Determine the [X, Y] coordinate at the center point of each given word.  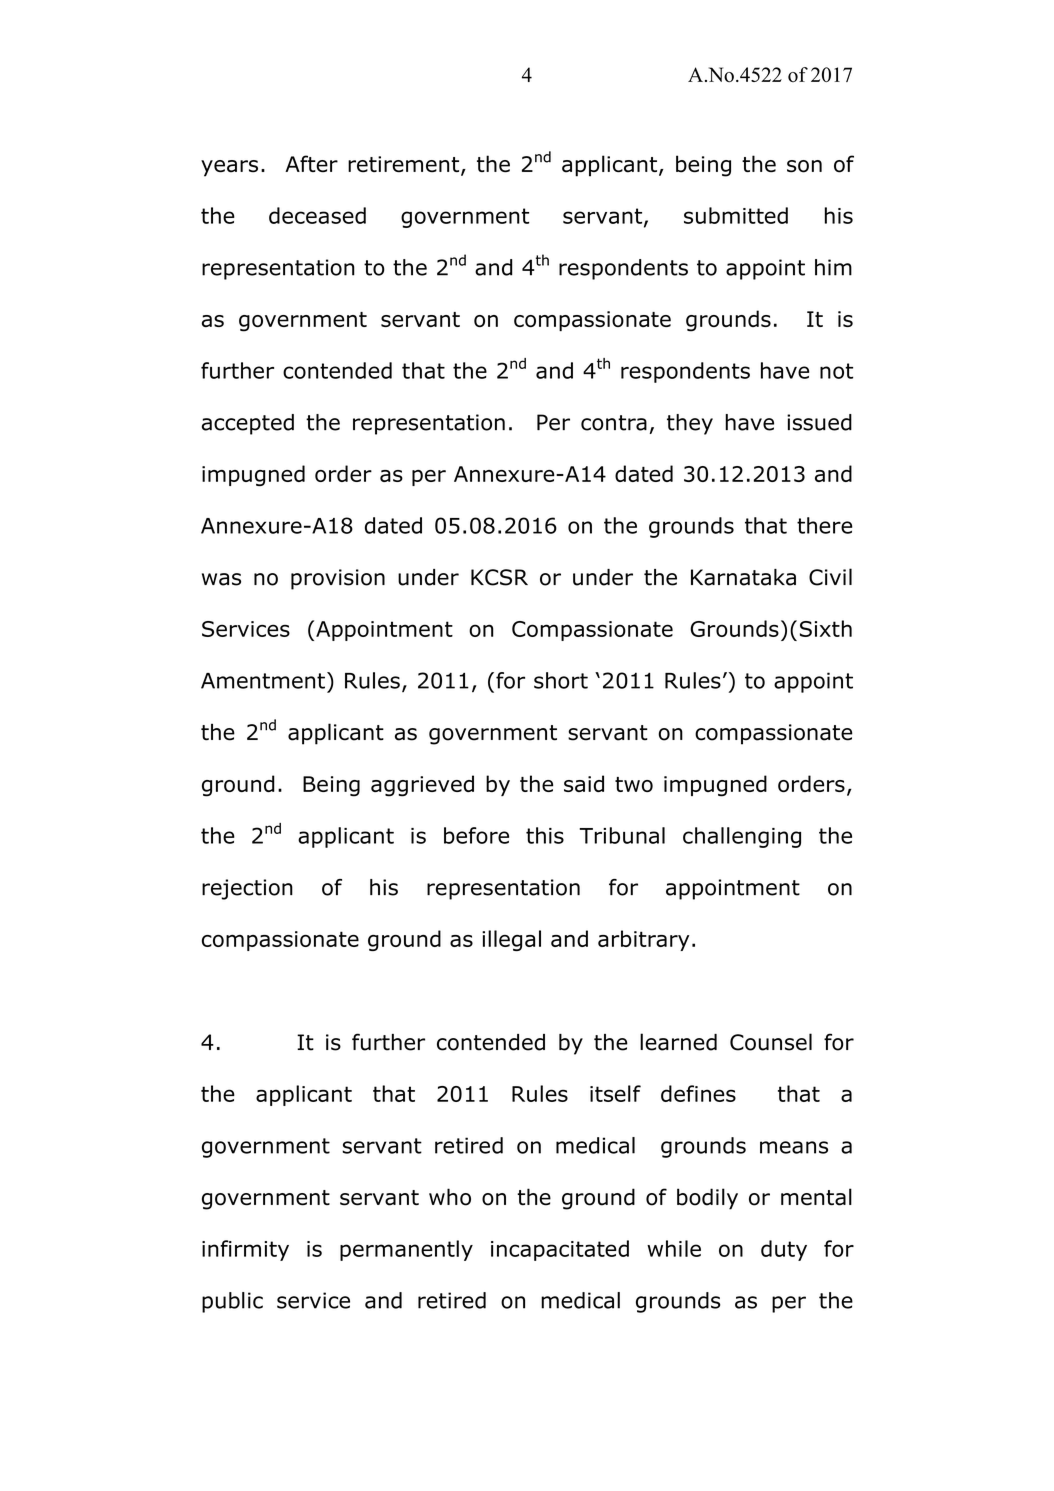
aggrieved [422, 786]
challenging [742, 837]
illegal [511, 940]
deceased [317, 215]
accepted [248, 424]
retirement [405, 165]
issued [819, 422]
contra [614, 423]
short [561, 680]
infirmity [245, 1250]
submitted [736, 215]
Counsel [771, 1042]
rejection [247, 889]
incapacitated [560, 1250]
